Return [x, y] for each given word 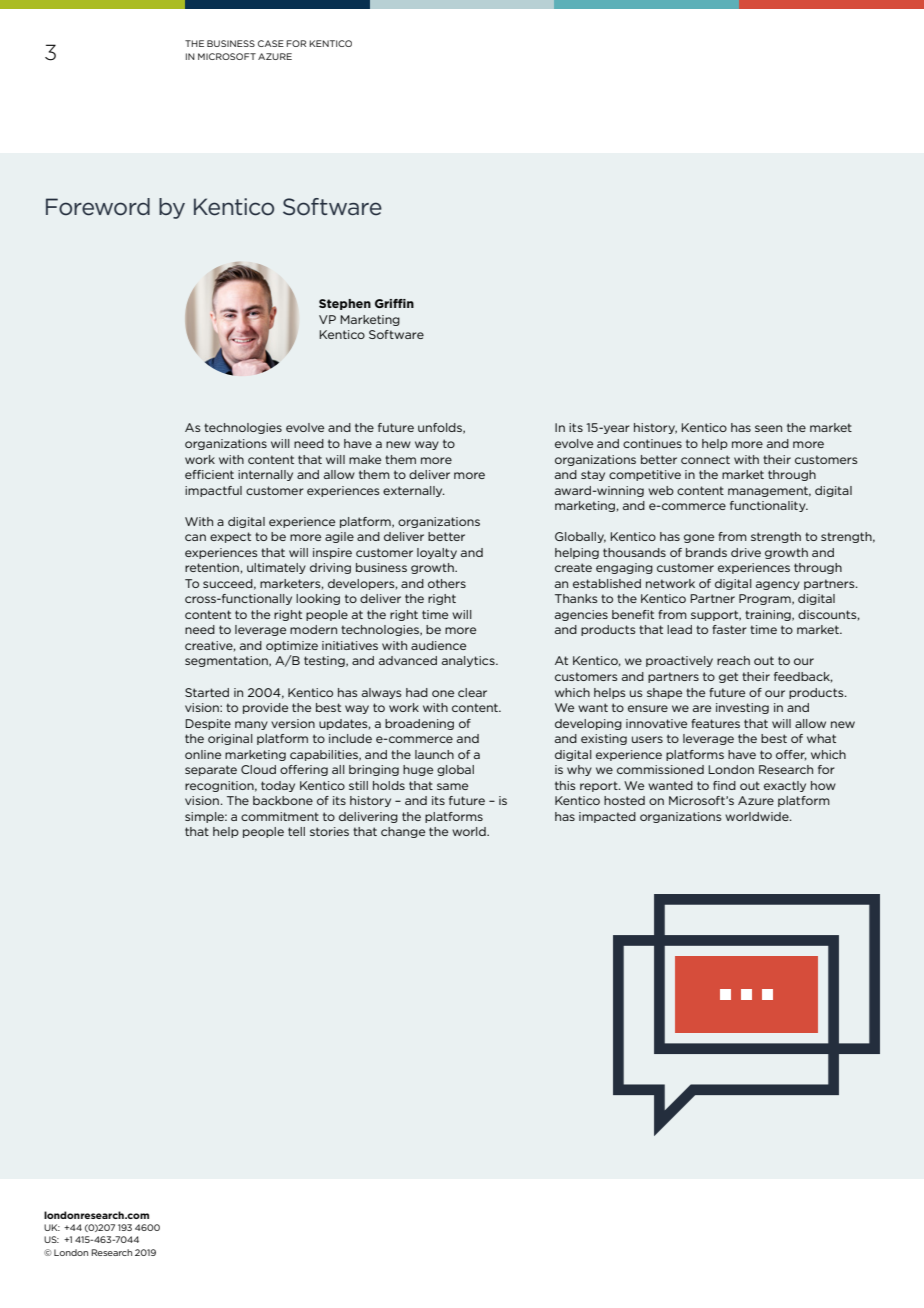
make [365, 459]
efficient [209, 474]
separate [211, 770]
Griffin [394, 303]
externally [414, 491]
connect [705, 459]
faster [729, 629]
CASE [271, 43]
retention [212, 567]
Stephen [345, 304]
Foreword [98, 207]
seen [768, 428]
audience [438, 645]
